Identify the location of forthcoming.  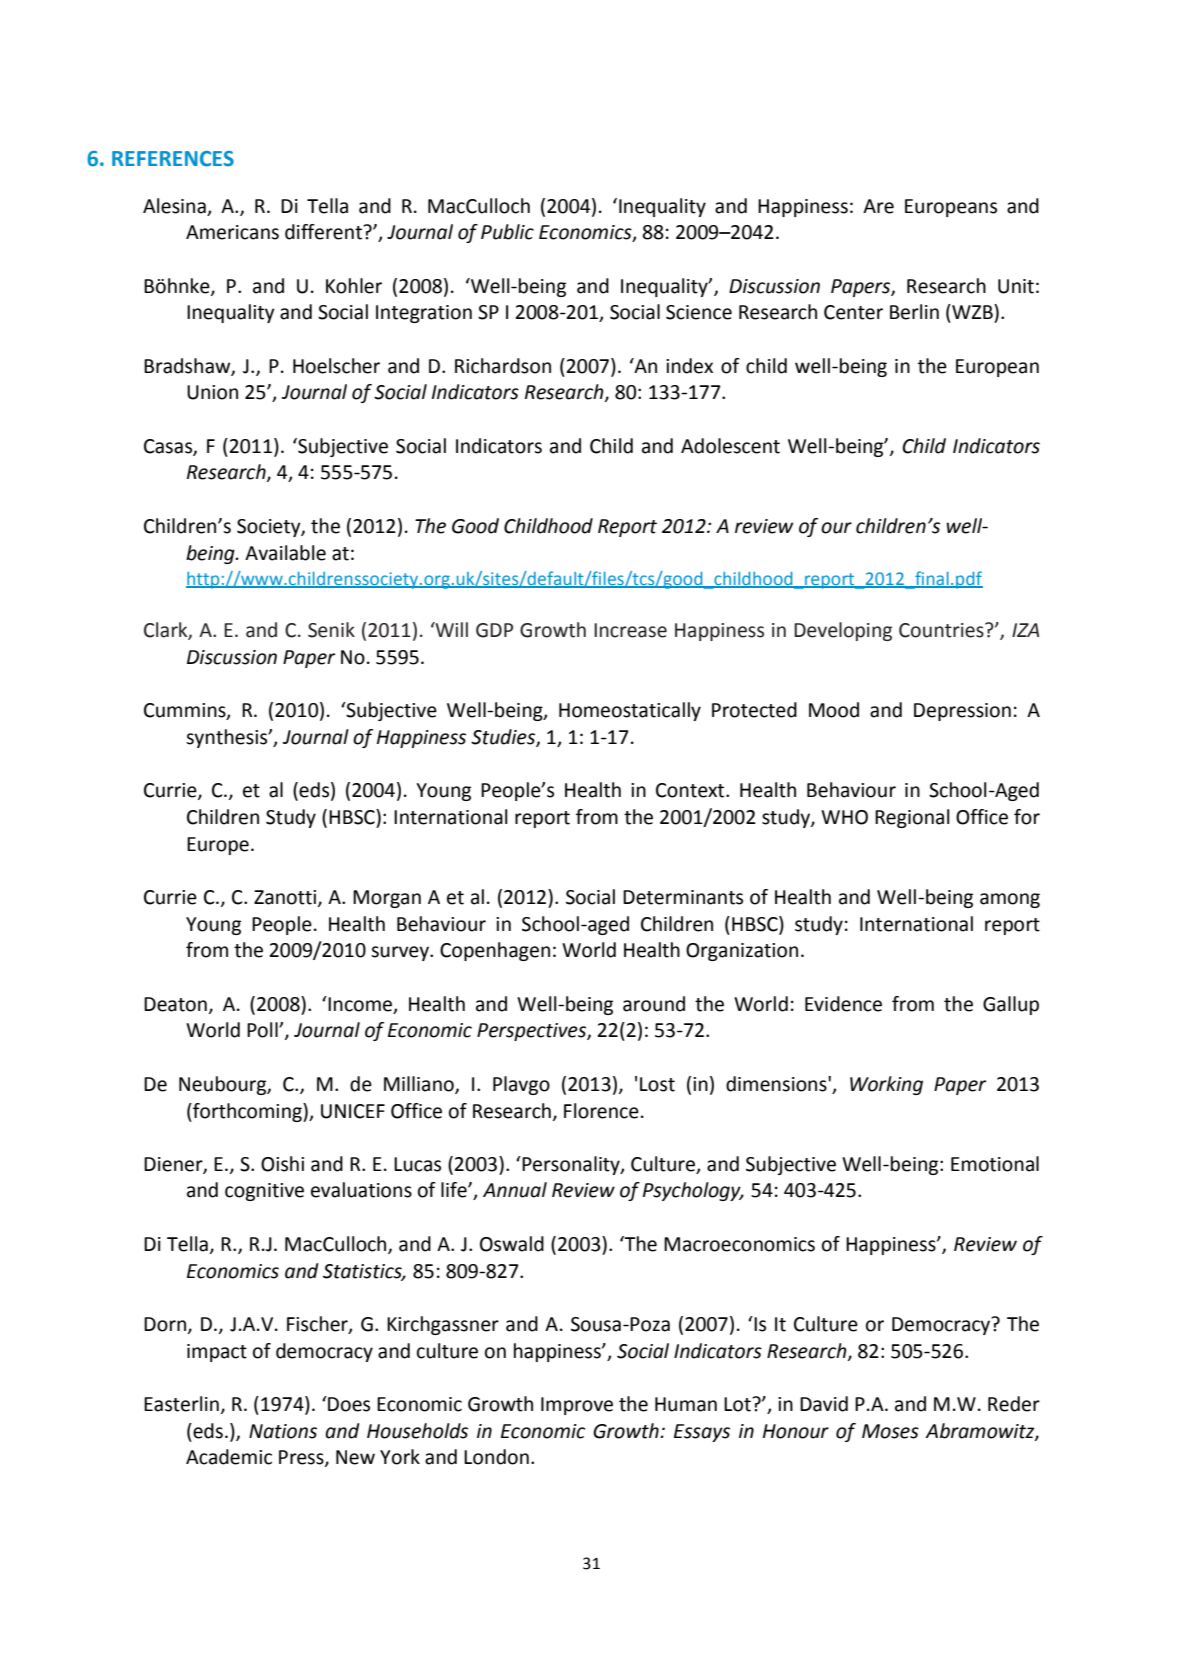
(247, 1112).
